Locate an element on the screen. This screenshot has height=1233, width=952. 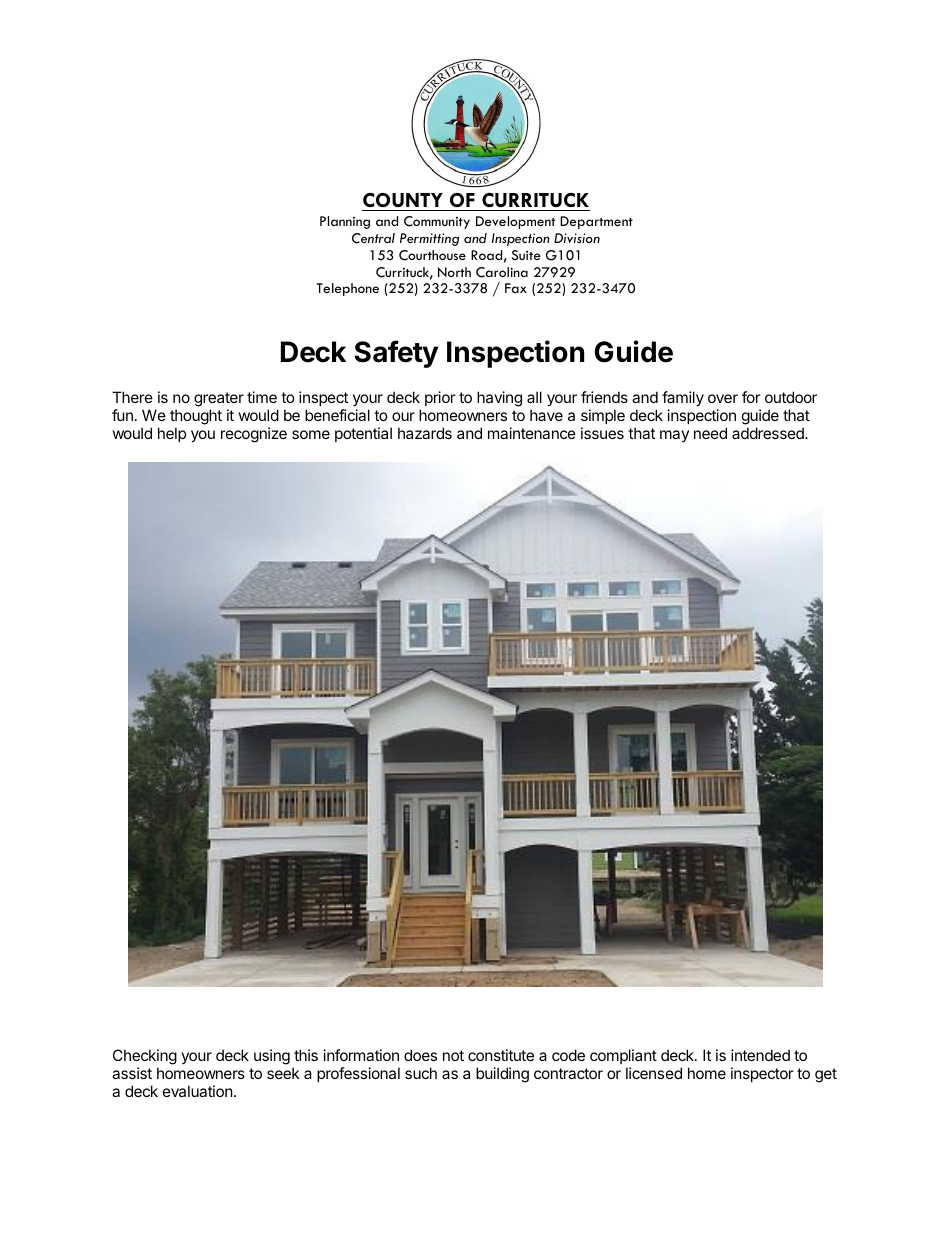
help is located at coordinates (172, 434).
